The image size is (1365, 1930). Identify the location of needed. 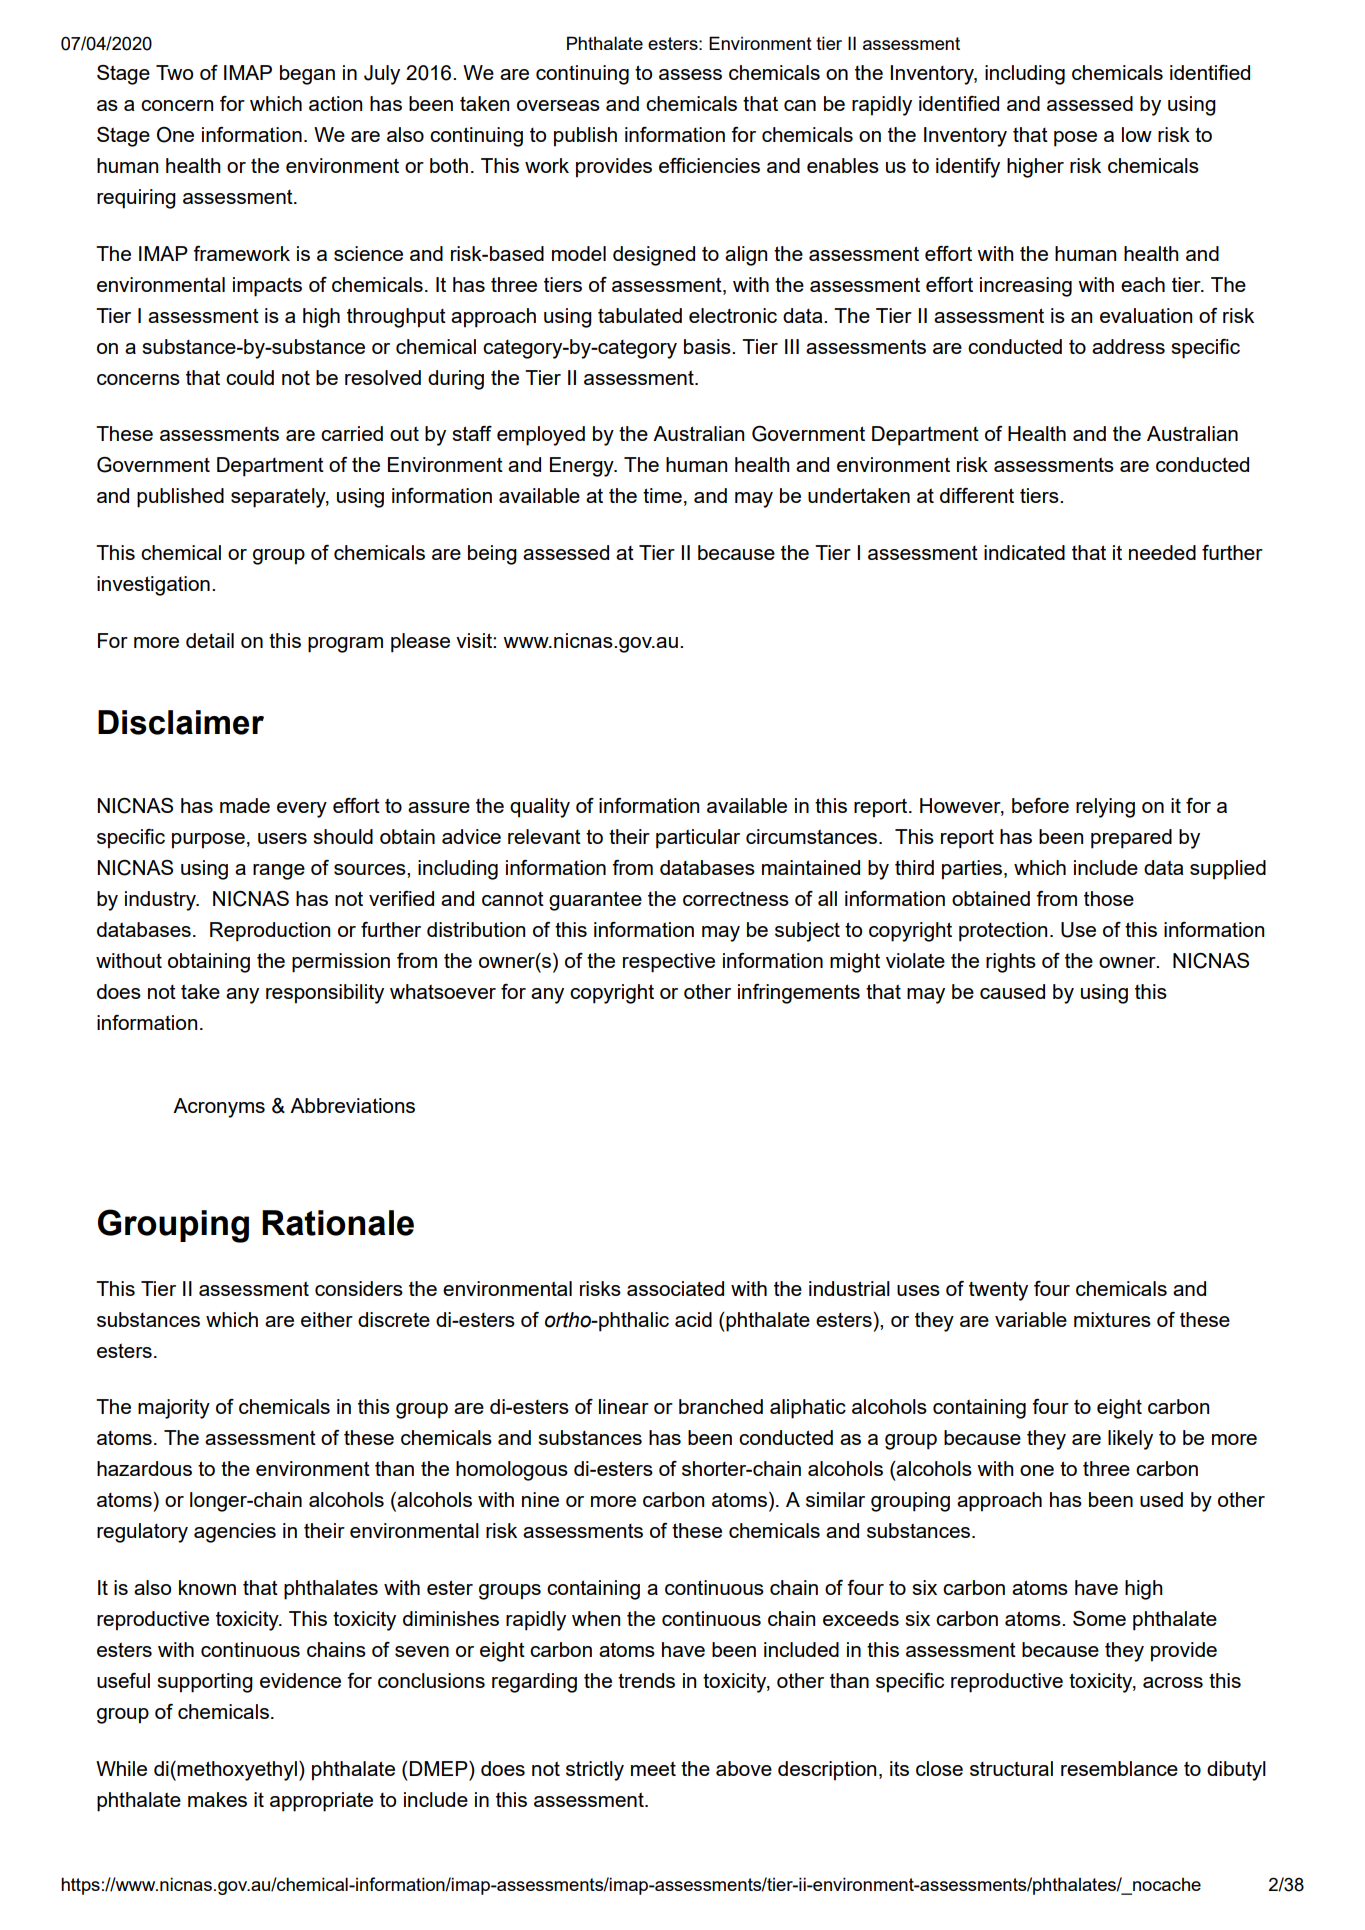
(1162, 552).
